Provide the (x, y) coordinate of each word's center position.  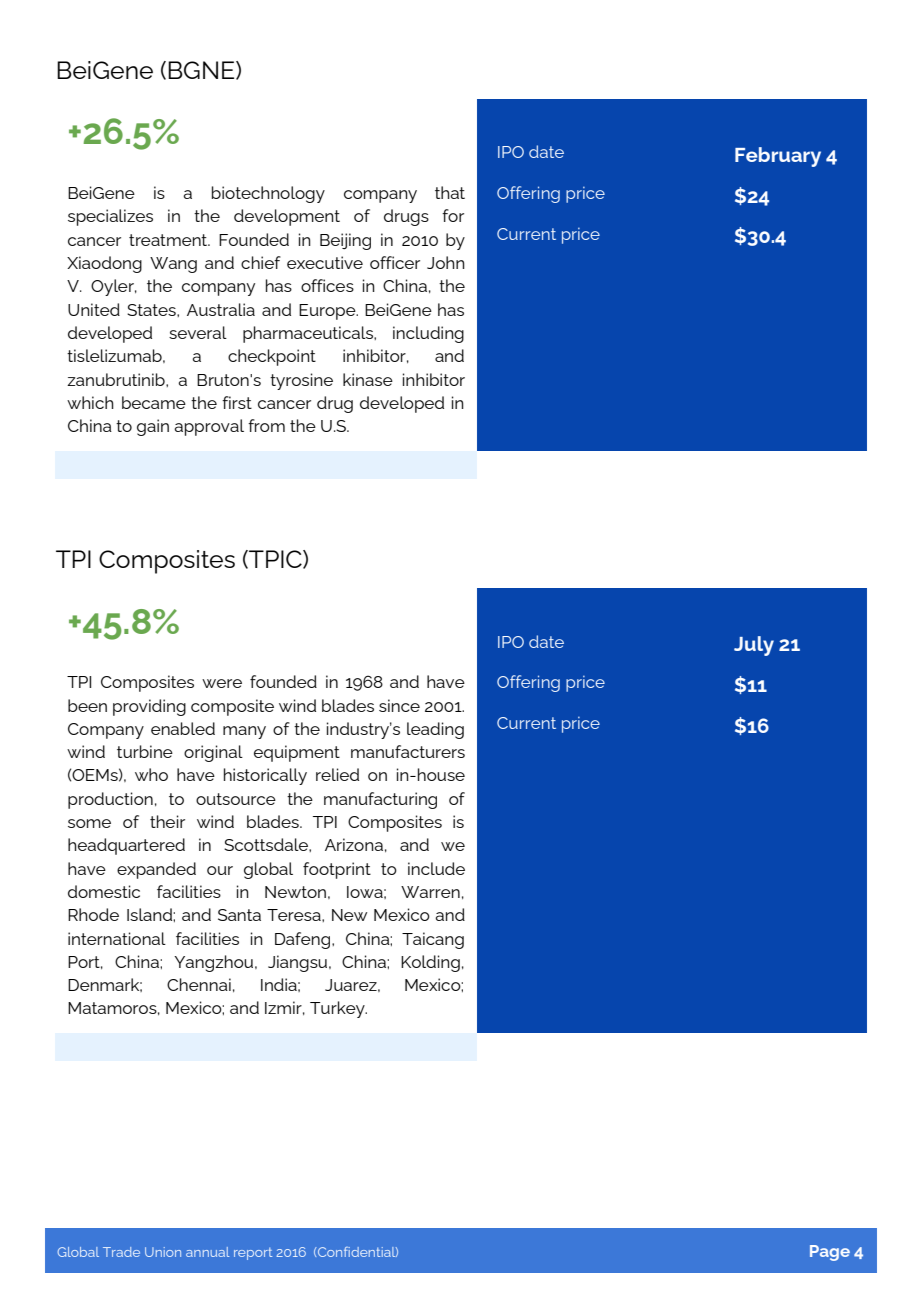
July (754, 646)
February (778, 157)
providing (149, 707)
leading (435, 730)
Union (163, 1252)
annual (207, 1252)
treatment (169, 240)
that (450, 192)
